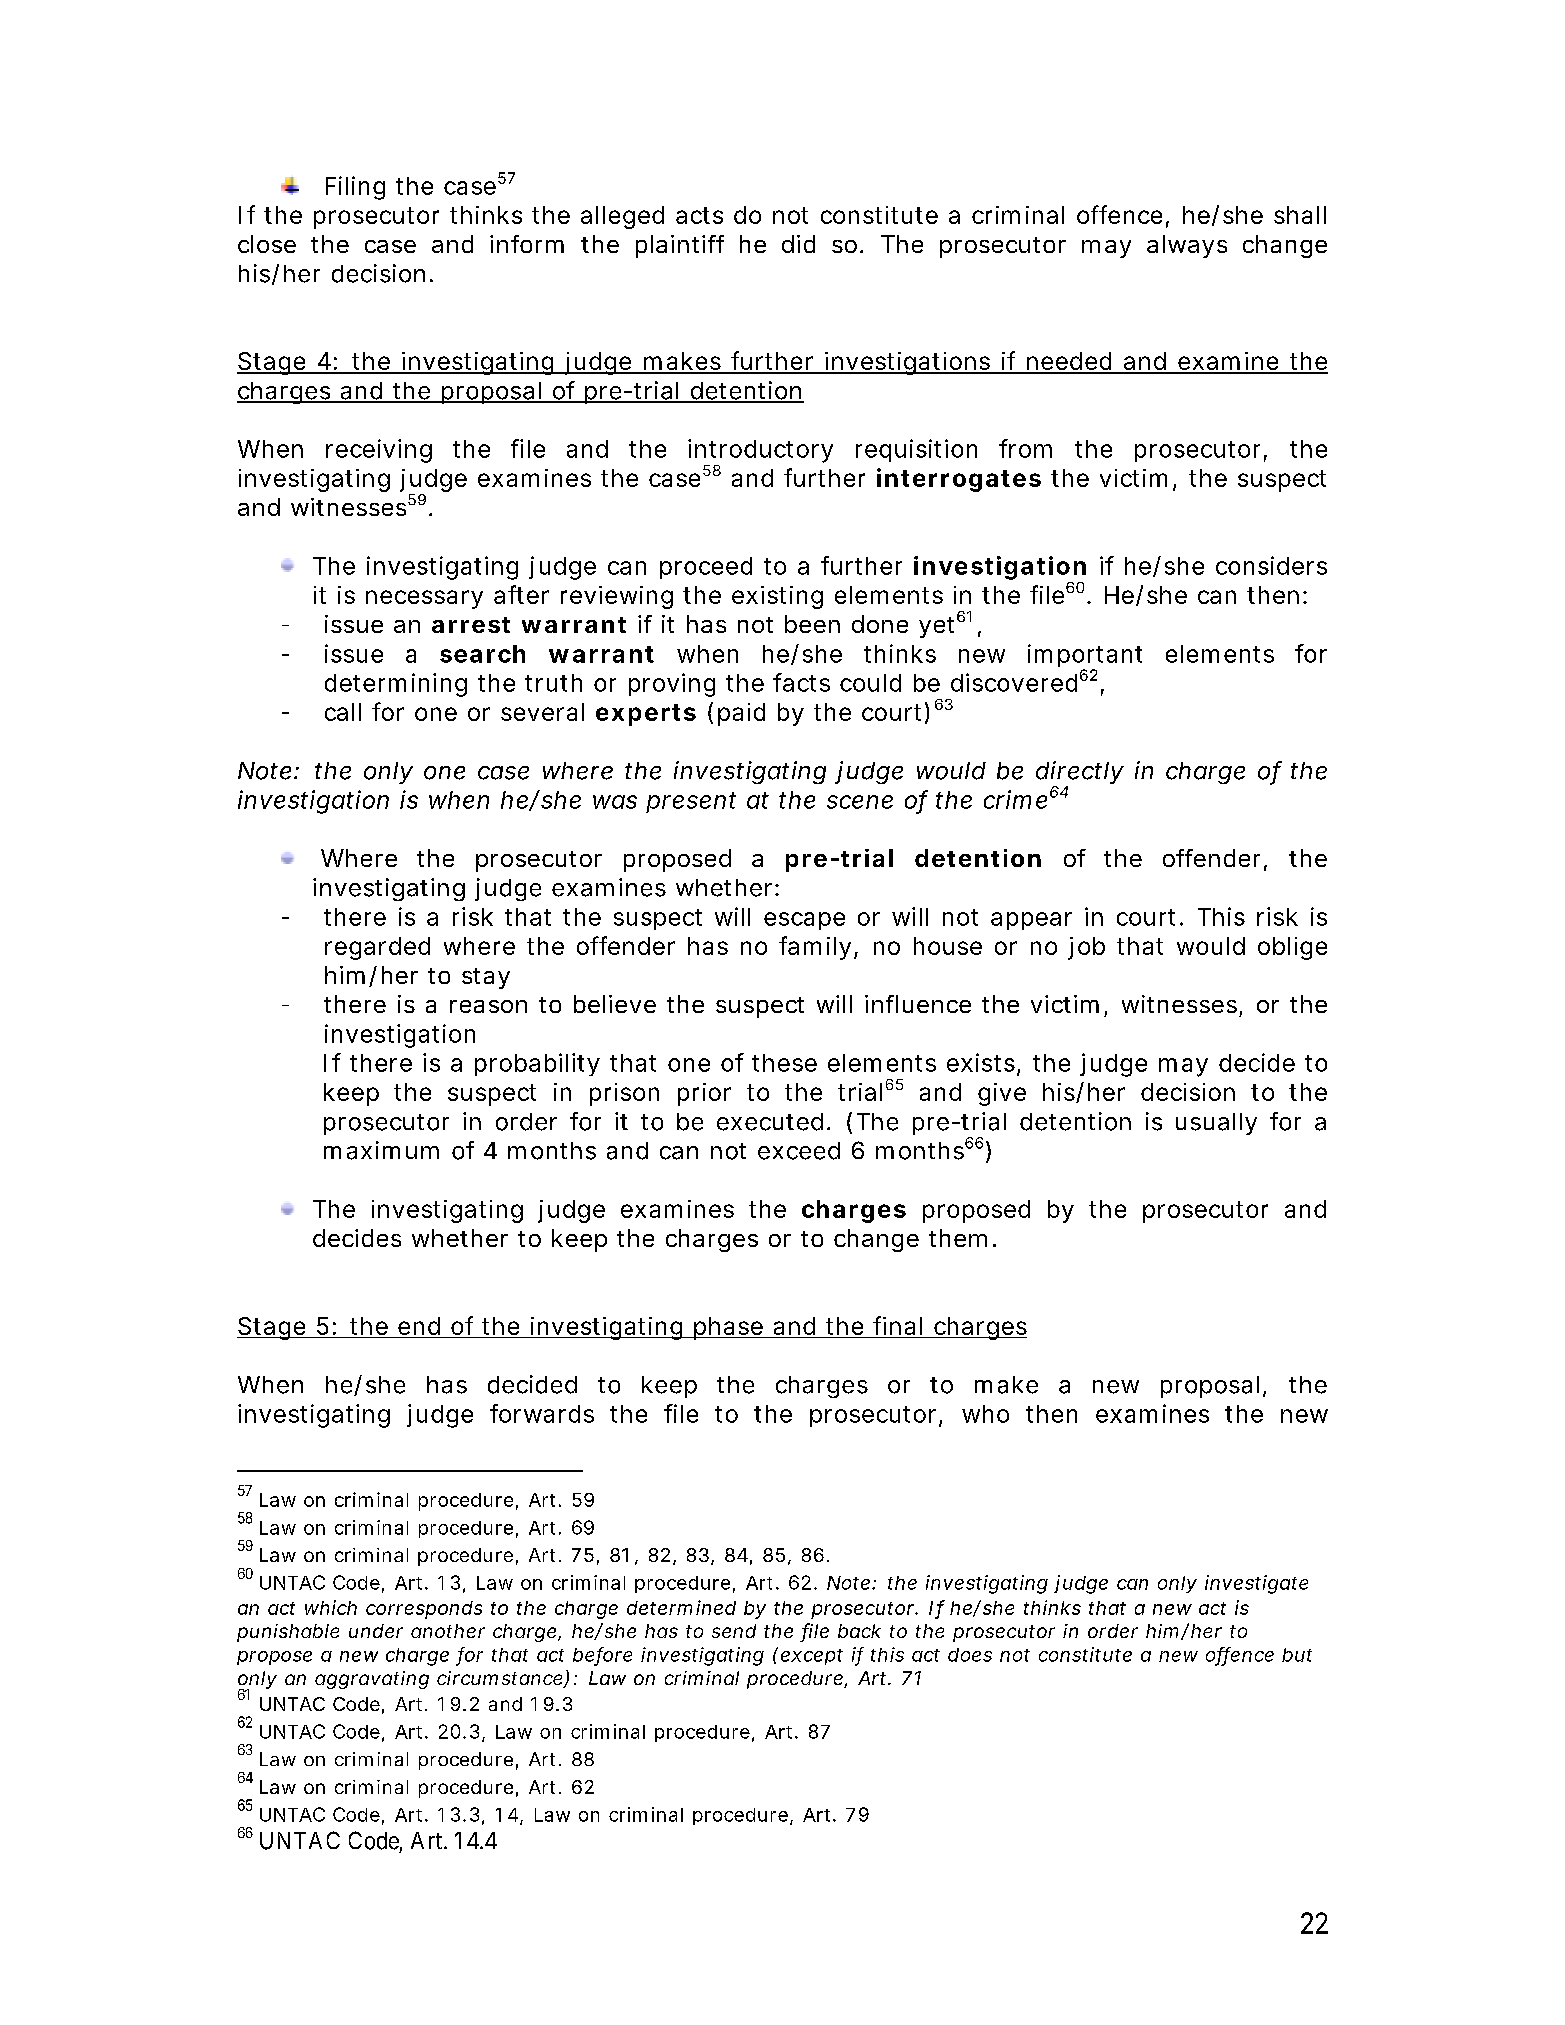  What do you see at coordinates (1187, 246) in the document?
I see `always` at bounding box center [1187, 246].
